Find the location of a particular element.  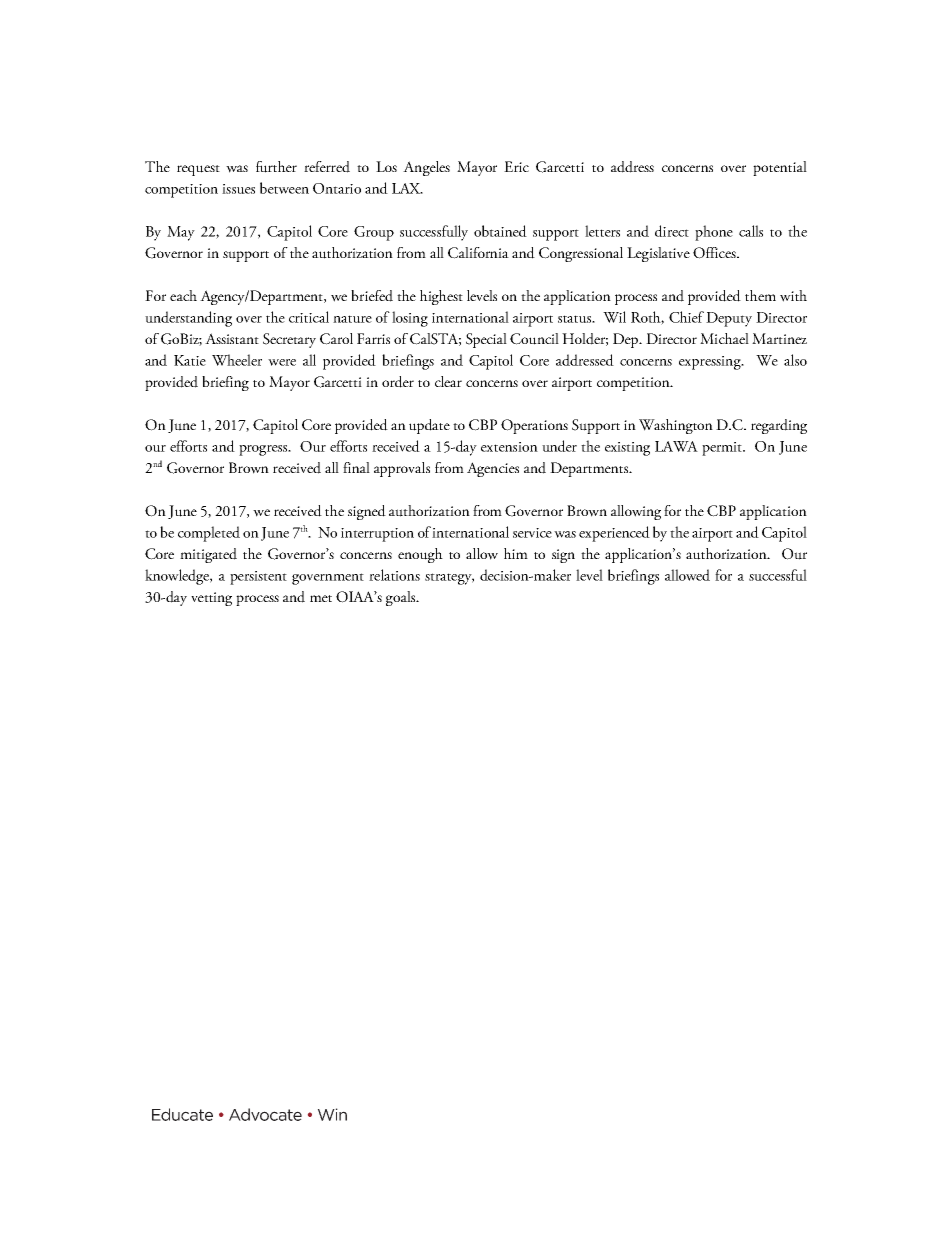

progress is located at coordinates (264, 450).
